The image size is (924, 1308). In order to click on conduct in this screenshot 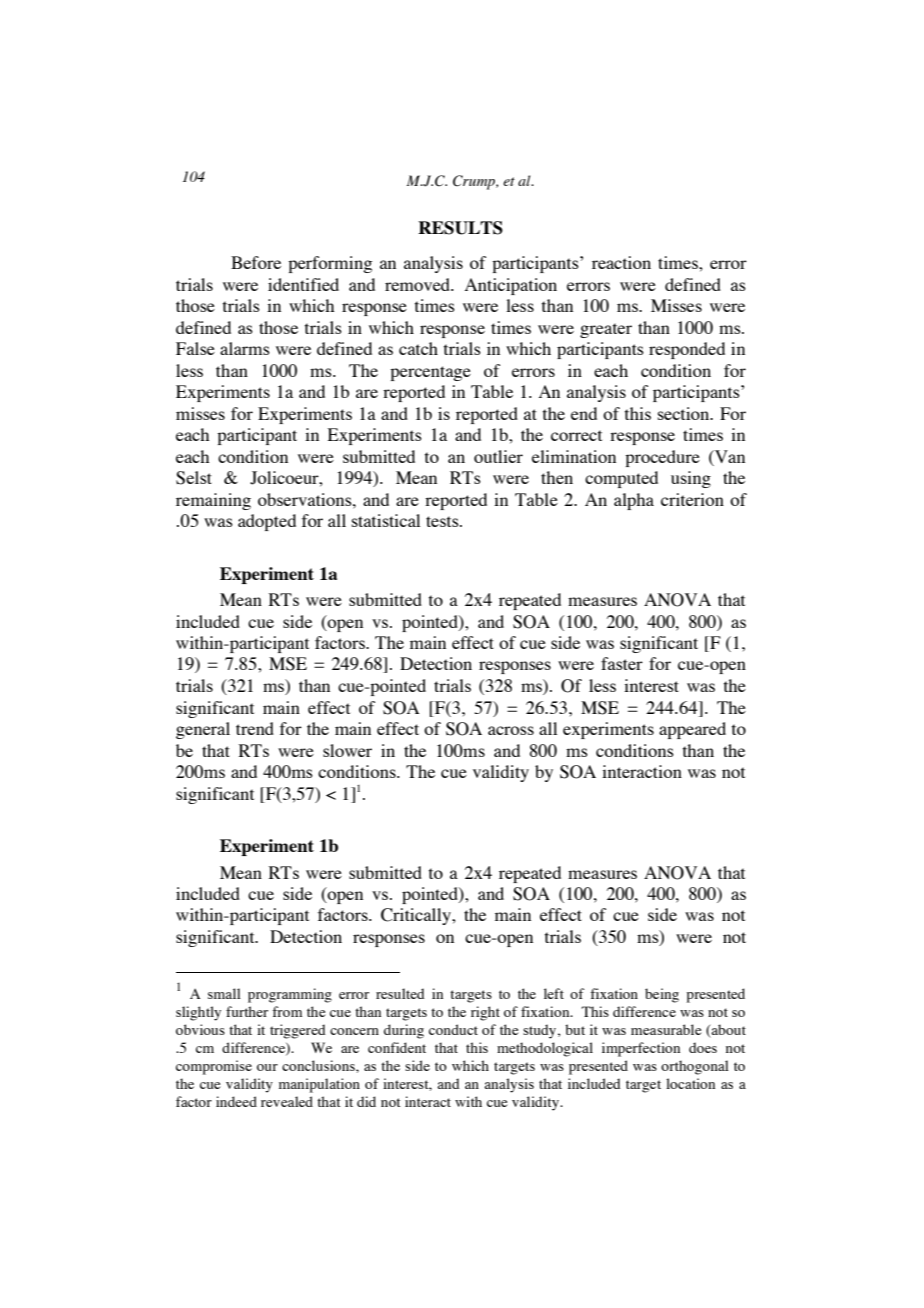, I will do `click(453, 1029)`.
